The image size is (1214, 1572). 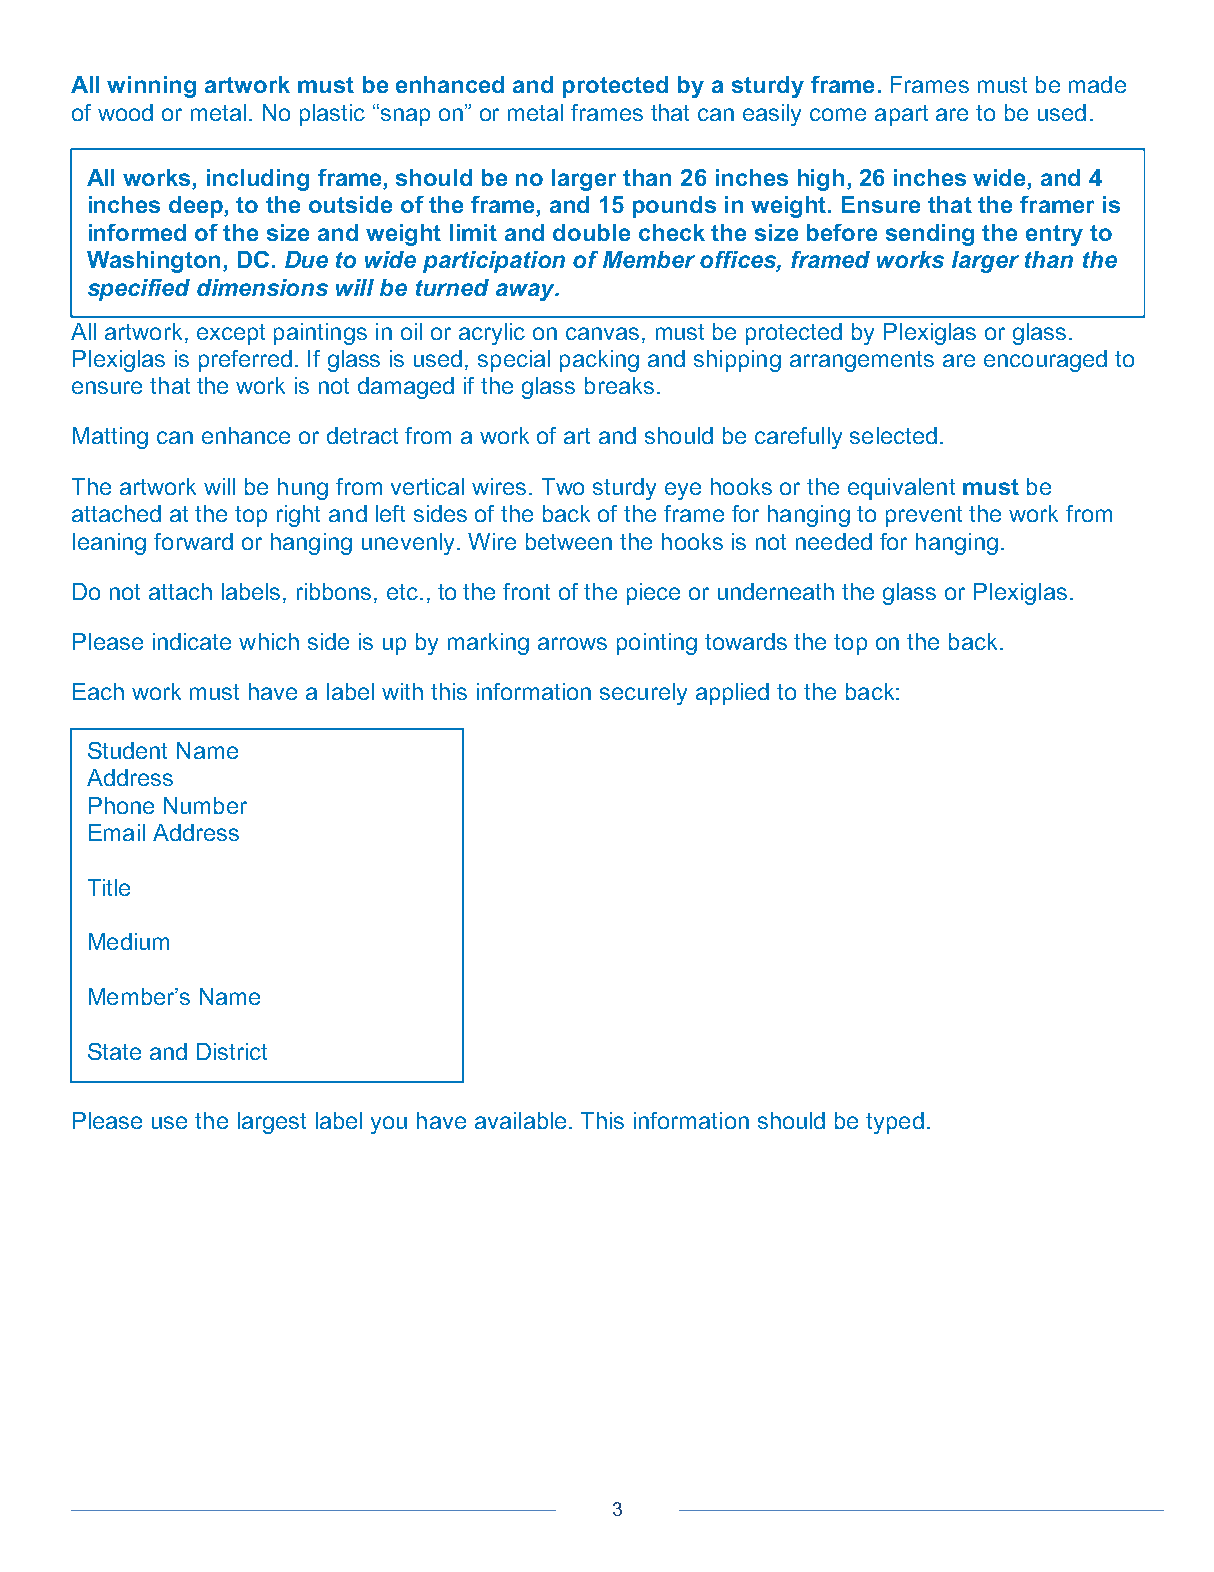 What do you see at coordinates (520, 1120) in the document?
I see `available` at bounding box center [520, 1120].
